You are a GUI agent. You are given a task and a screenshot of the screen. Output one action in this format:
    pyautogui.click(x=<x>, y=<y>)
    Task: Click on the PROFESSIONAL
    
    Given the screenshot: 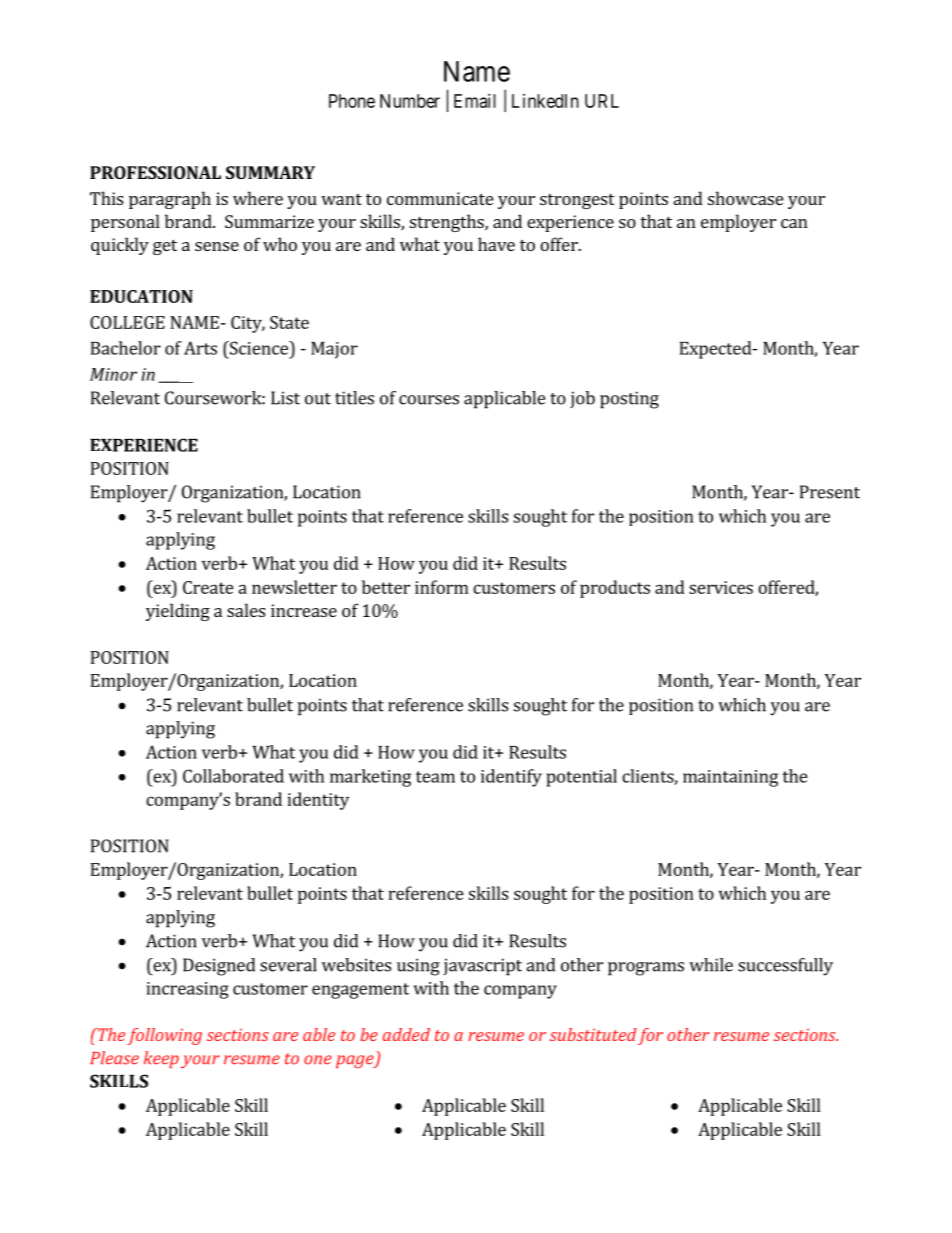 What is the action you would take?
    pyautogui.click(x=155, y=172)
